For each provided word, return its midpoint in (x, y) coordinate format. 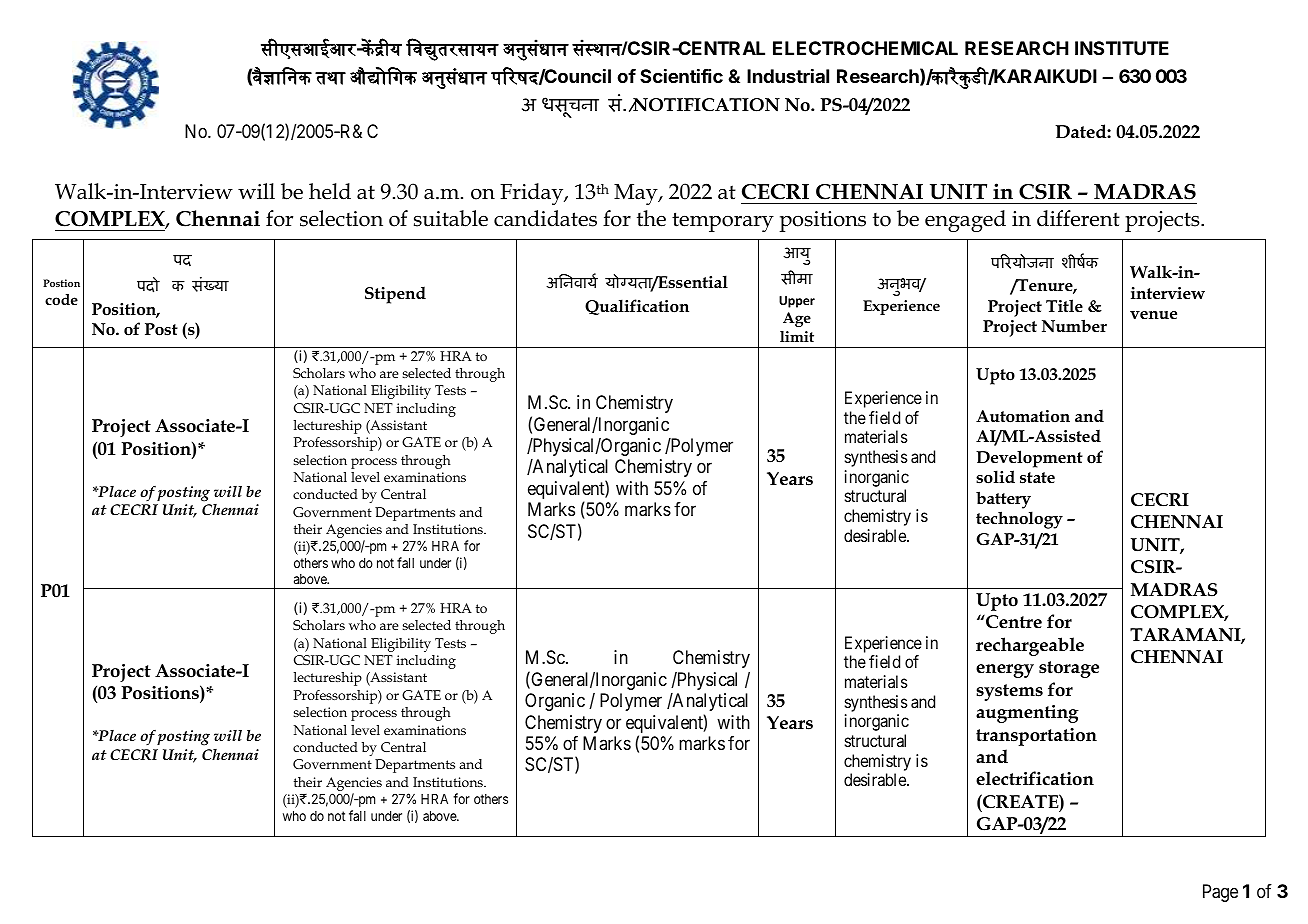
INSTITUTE (1122, 48)
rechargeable (1030, 646)
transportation (1036, 737)
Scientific (681, 76)
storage (1069, 669)
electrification (1035, 778)
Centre (1013, 622)
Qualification (637, 307)
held (330, 191)
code (61, 299)
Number (1074, 325)
